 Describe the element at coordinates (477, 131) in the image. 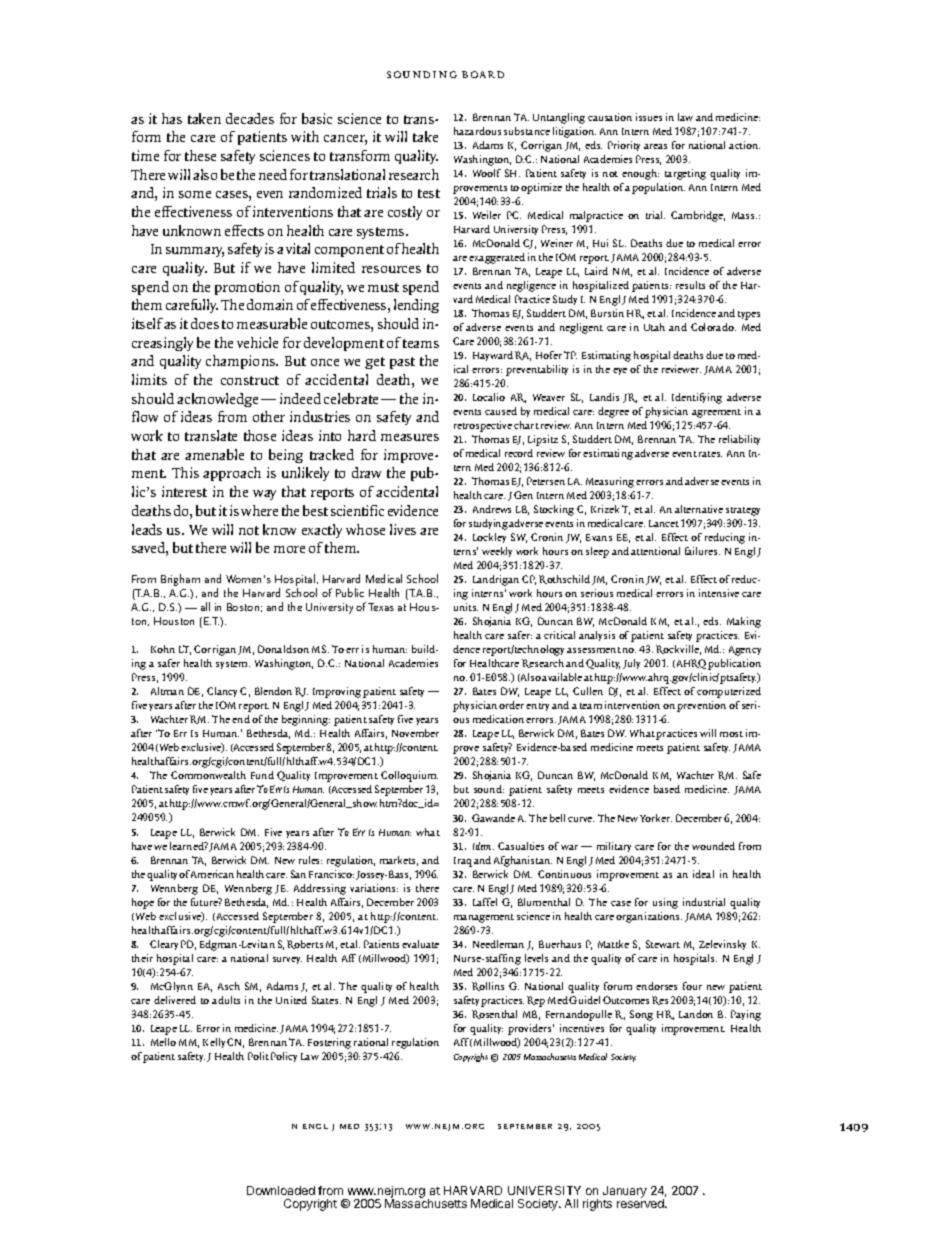

I see `hazardous` at that location.
